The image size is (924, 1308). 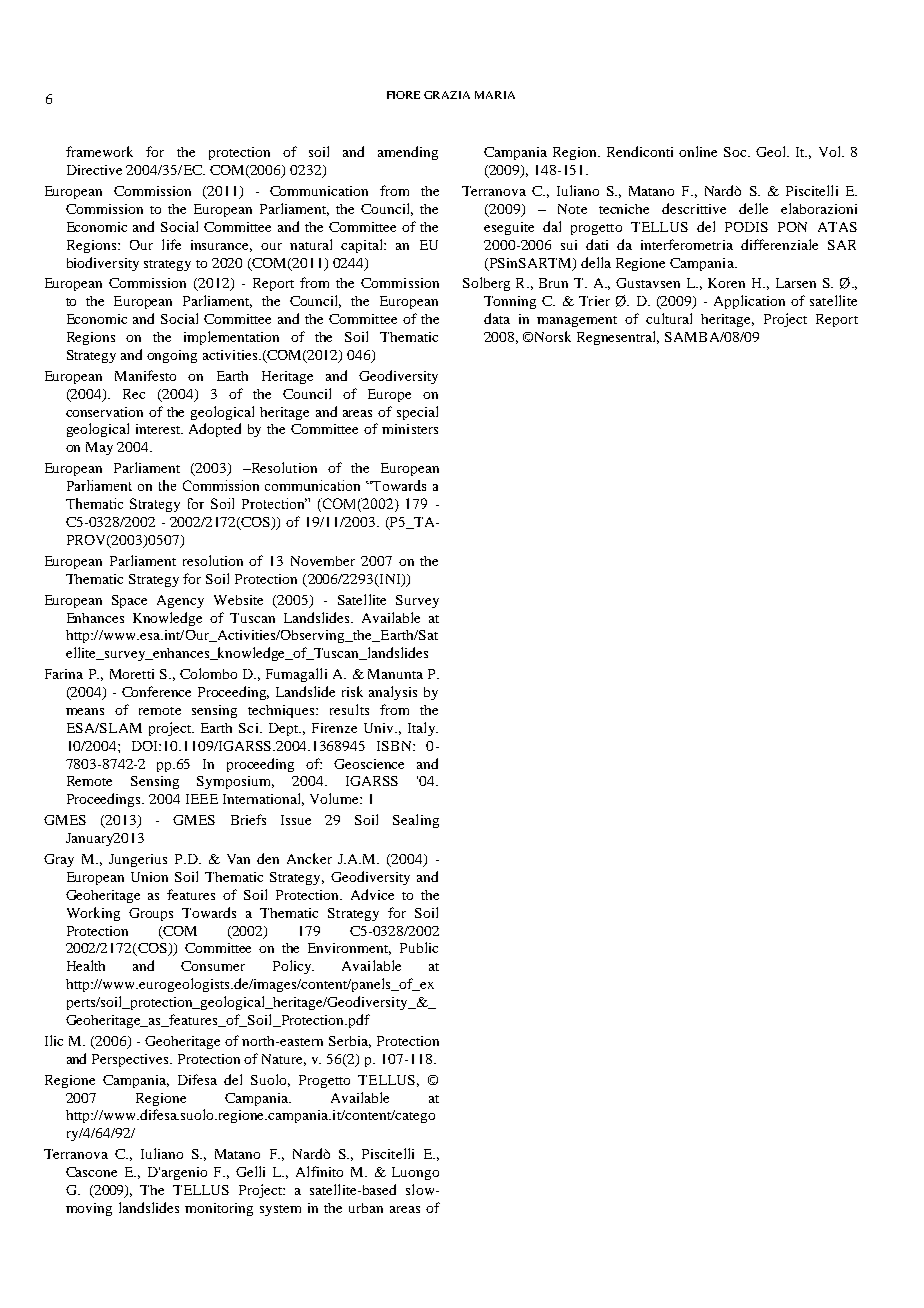 What do you see at coordinates (422, 729) in the page?
I see `Italy` at bounding box center [422, 729].
